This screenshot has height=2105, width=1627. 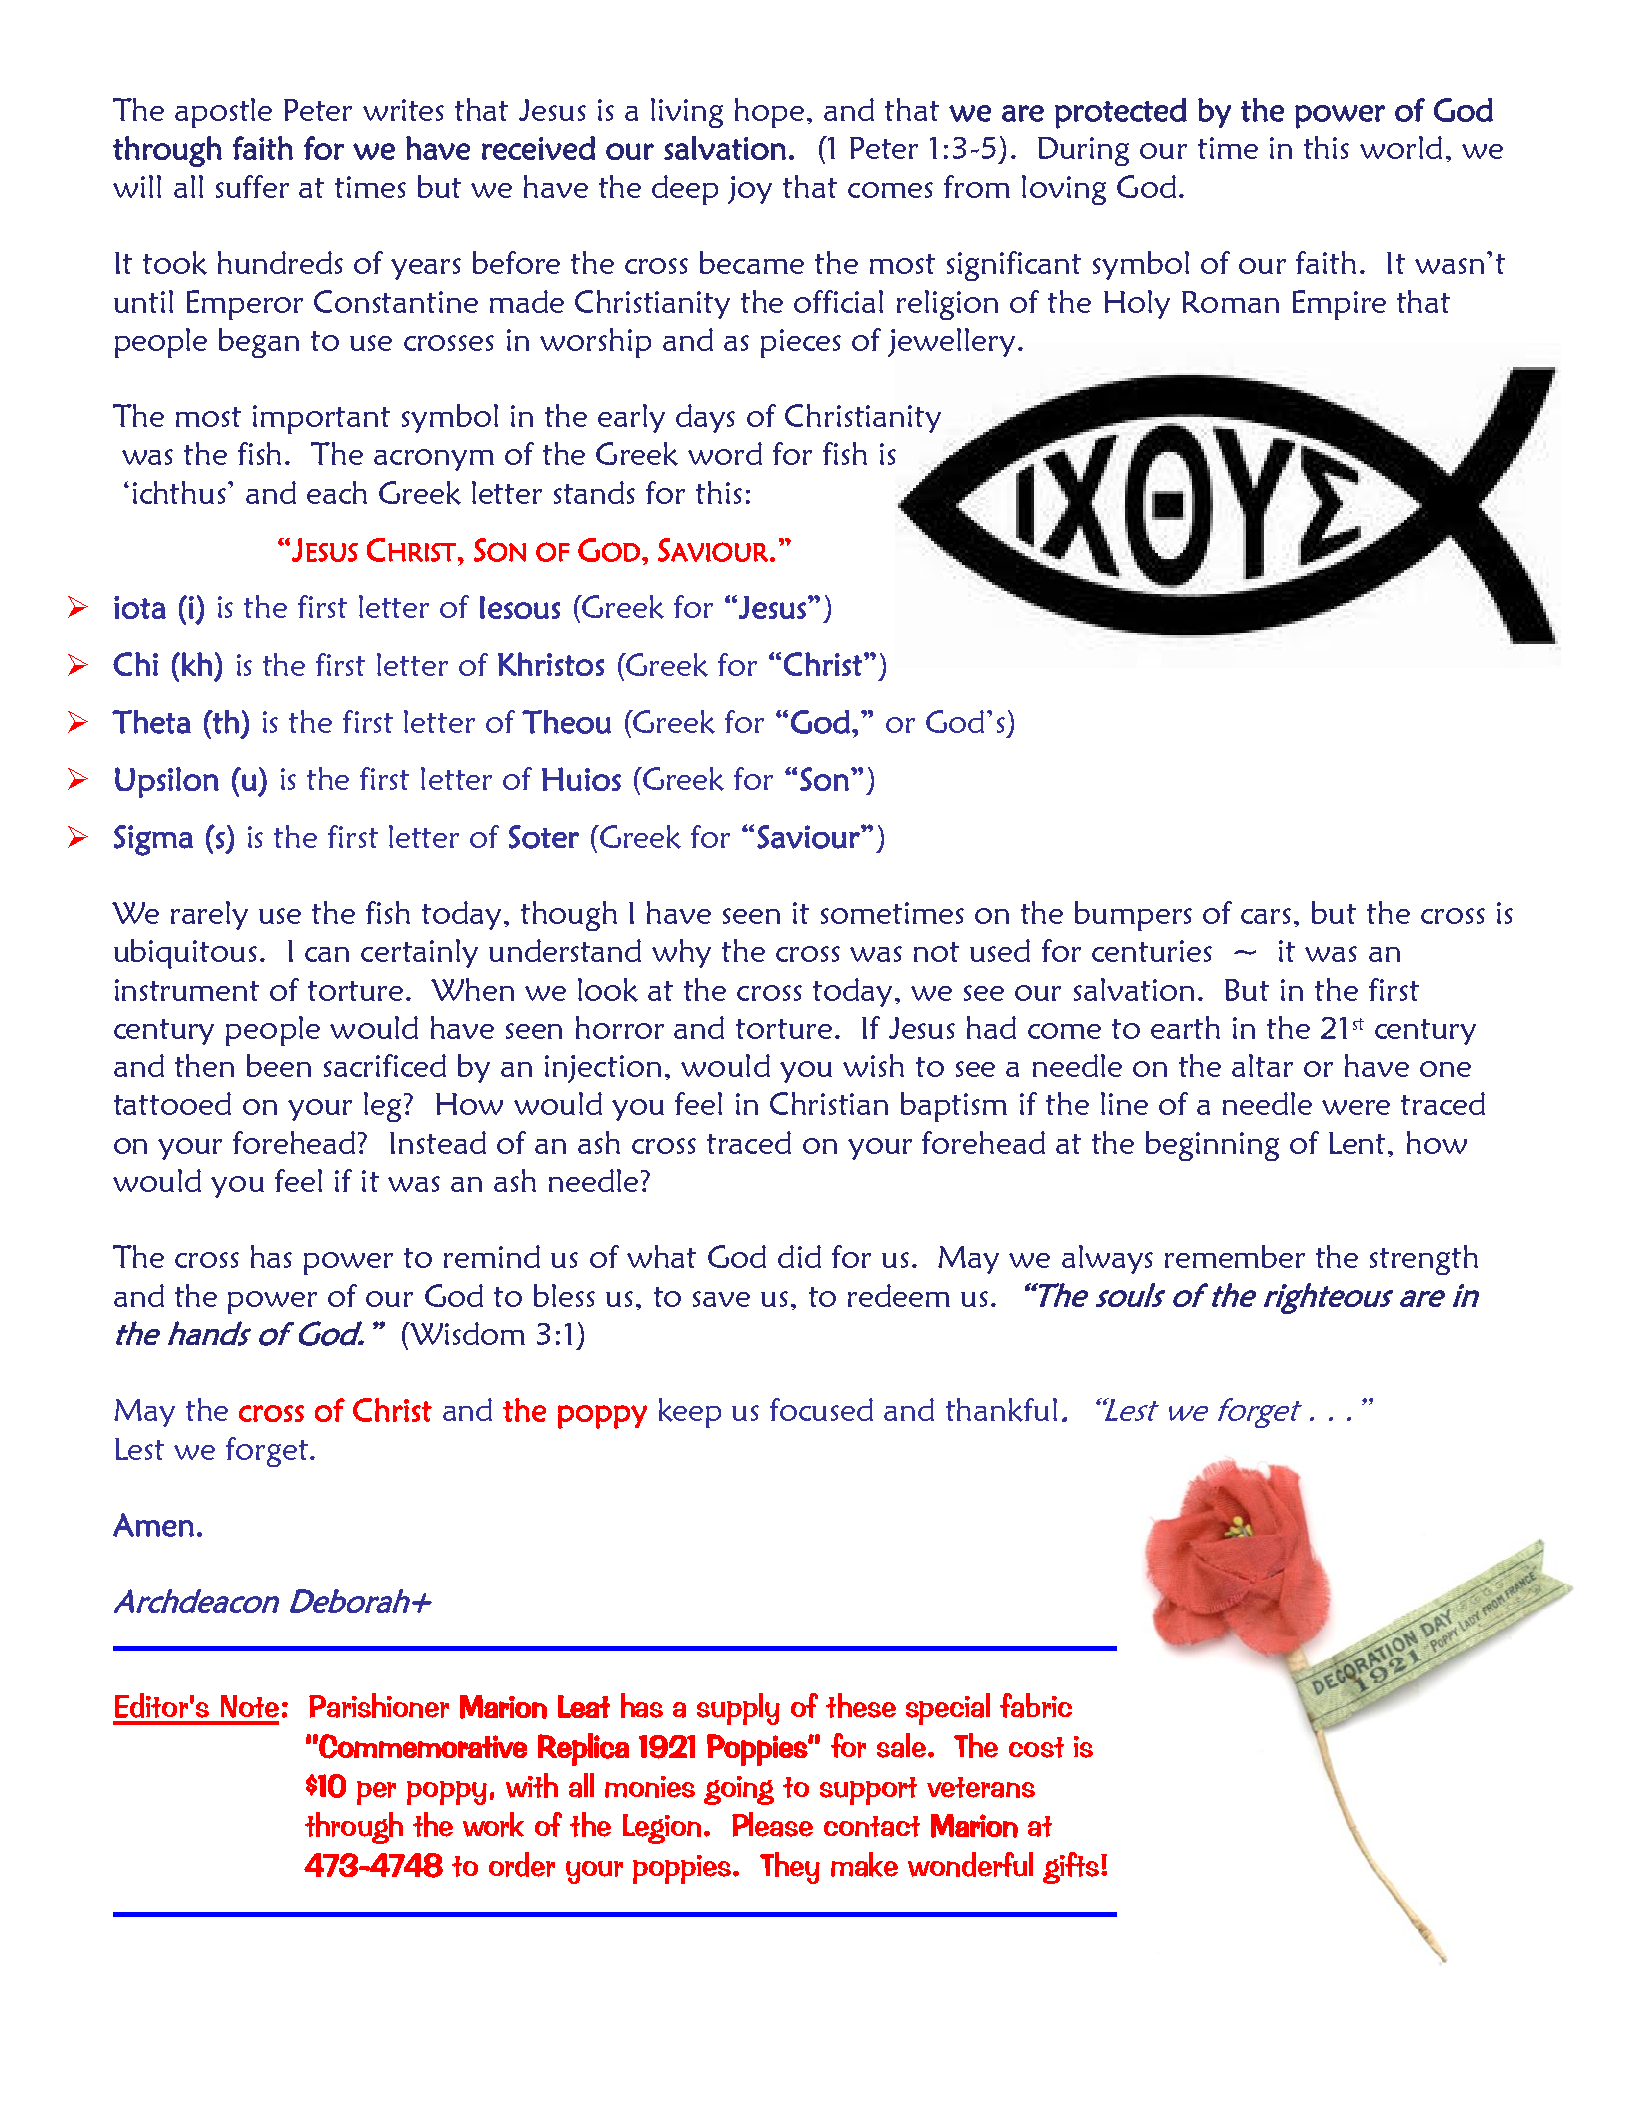 I want to click on why, so click(x=681, y=953).
